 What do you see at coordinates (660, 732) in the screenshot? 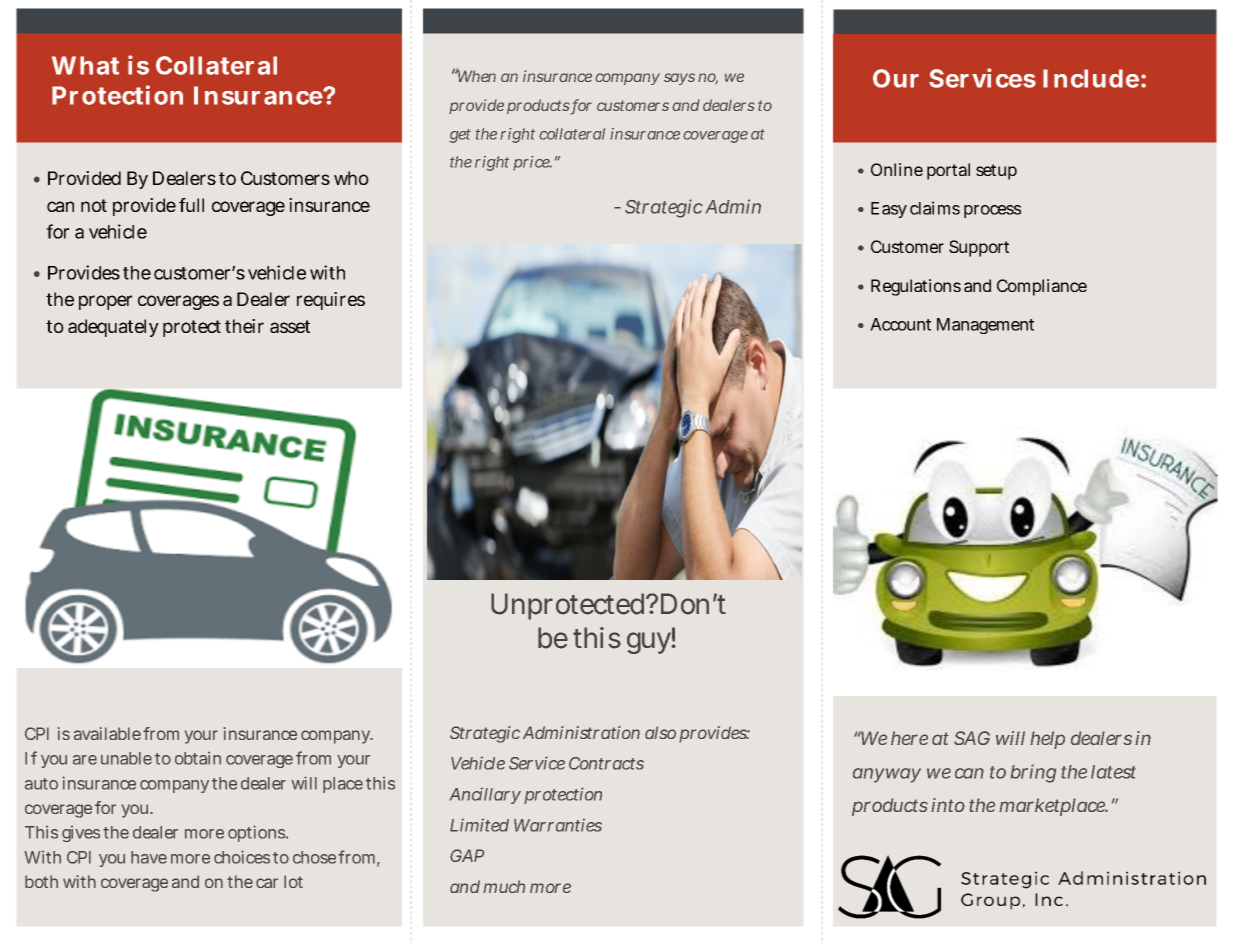
I see `also` at bounding box center [660, 732].
